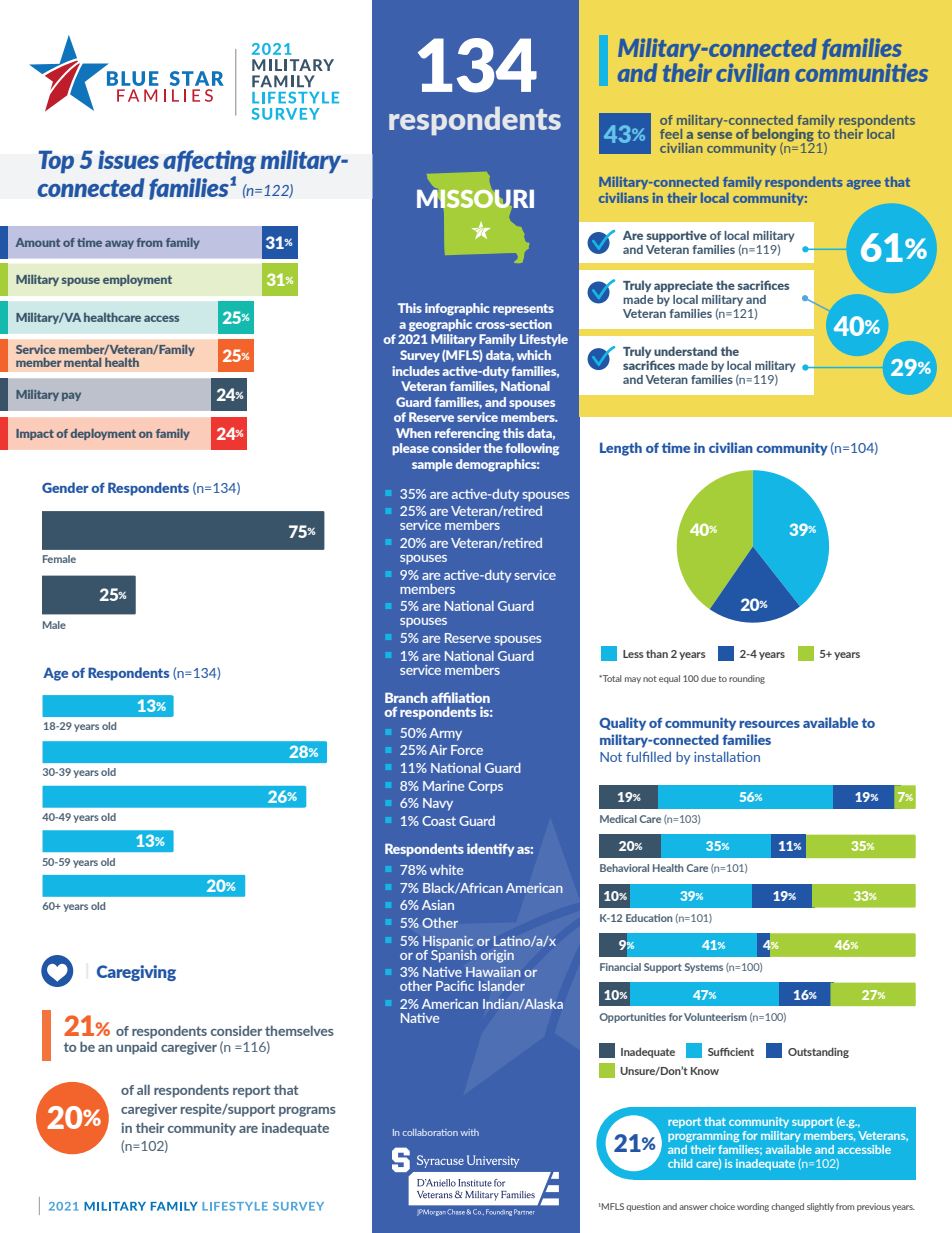 This page has height=1233, width=952. What do you see at coordinates (621, 449) in the page?
I see `Length` at bounding box center [621, 449].
